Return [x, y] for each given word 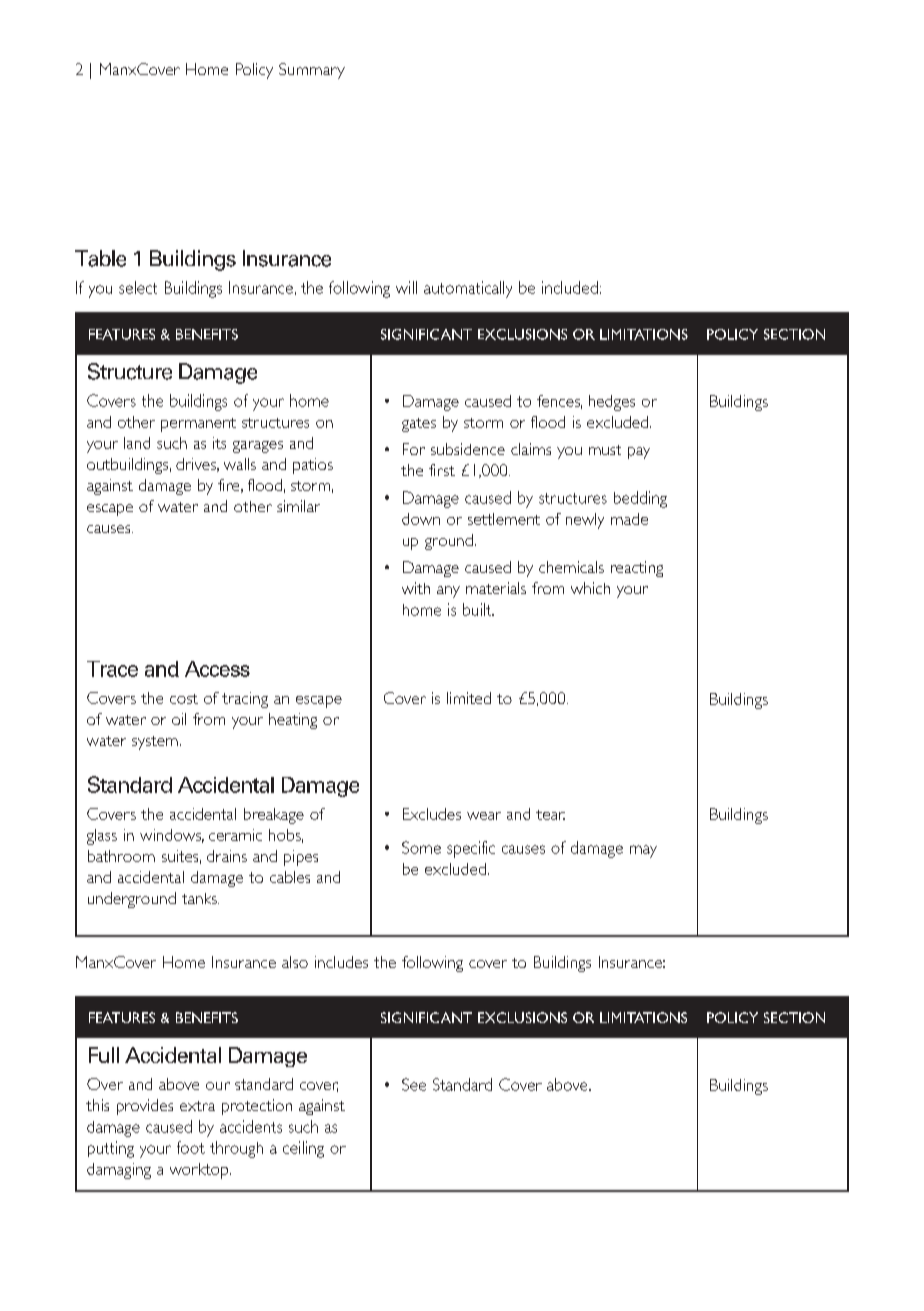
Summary [312, 71]
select [138, 287]
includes [341, 962]
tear [550, 815]
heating [293, 721]
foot [191, 1147]
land [137, 443]
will [406, 287]
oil [179, 719]
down [421, 519]
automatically [468, 289]
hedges [612, 403]
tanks [200, 898]
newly [585, 521]
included [570, 287]
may [643, 851]
